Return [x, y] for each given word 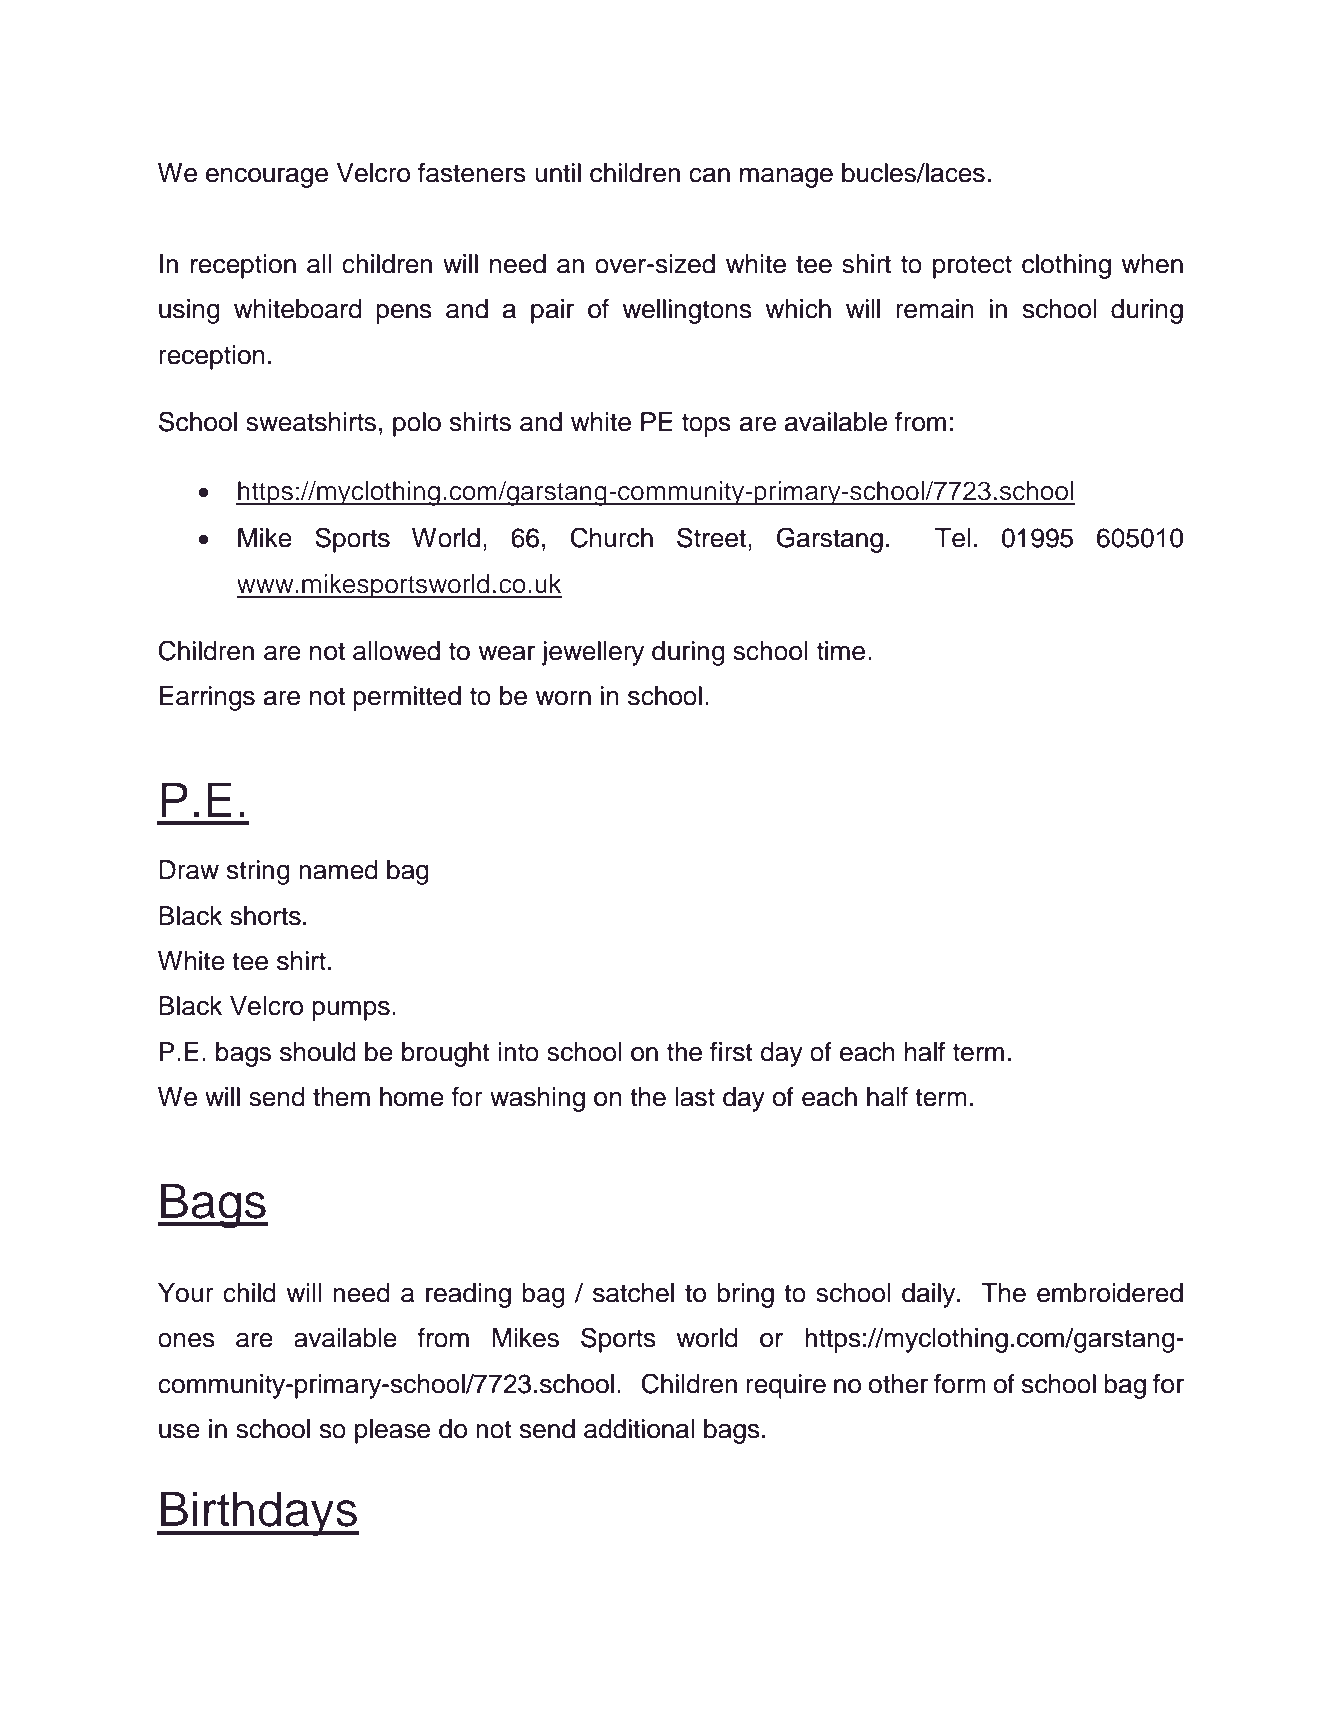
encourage [267, 178]
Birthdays [259, 1514]
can [709, 175]
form [960, 1384]
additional [639, 1429]
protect [972, 267]
